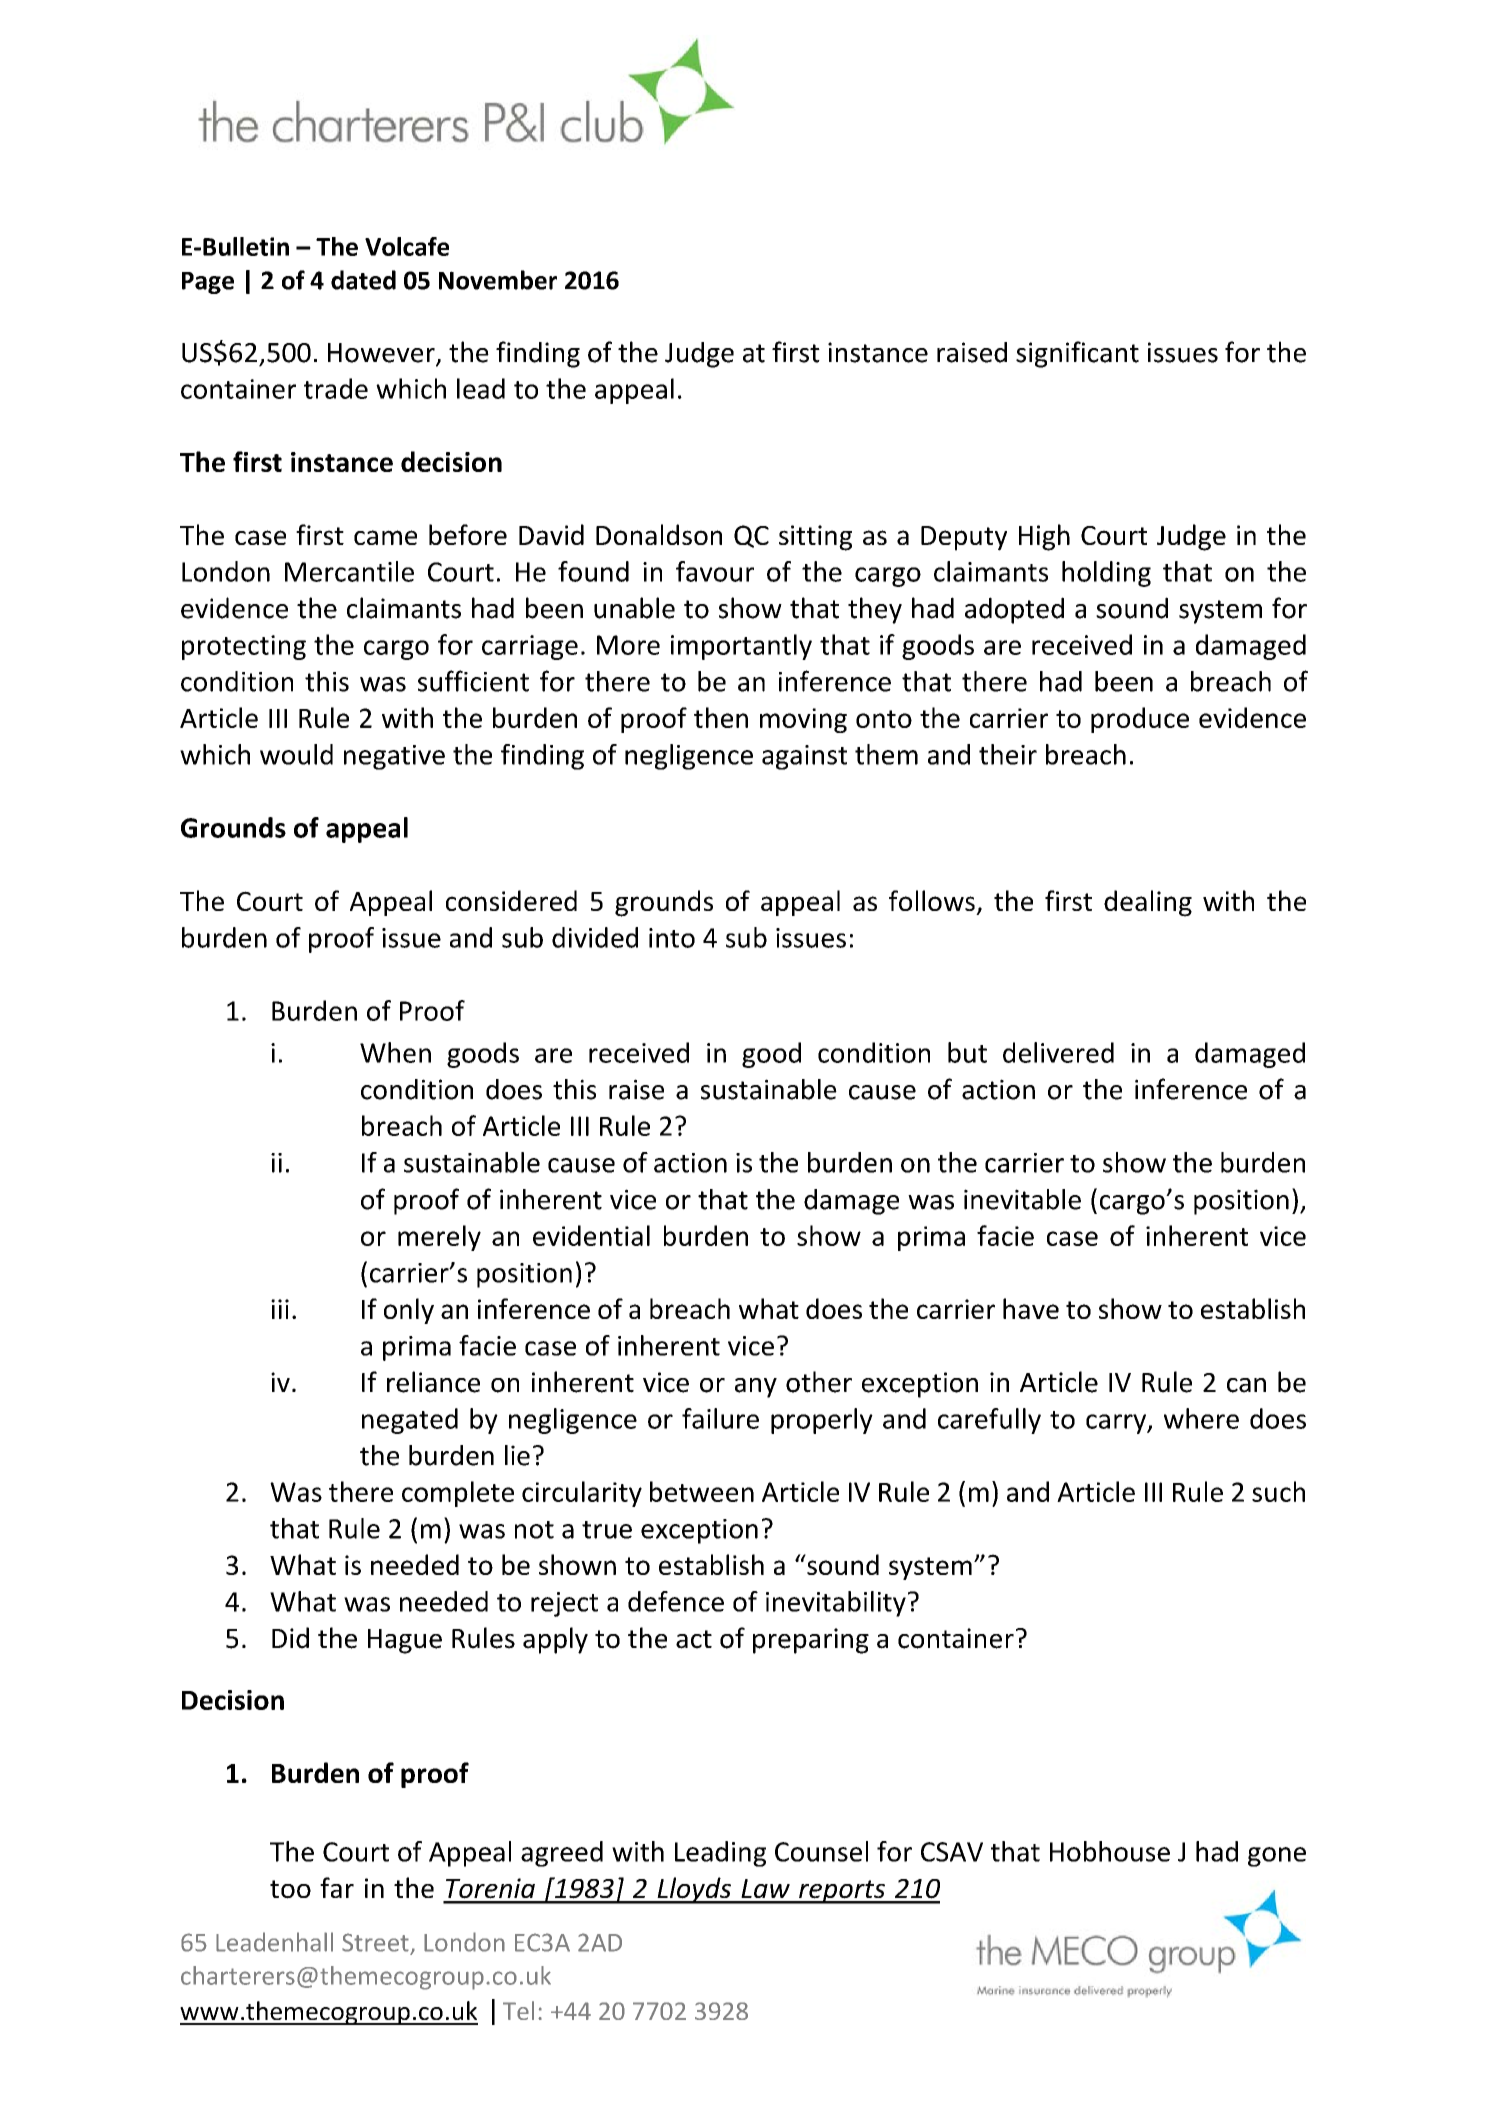 The height and width of the page is (2103, 1487). What do you see at coordinates (382, 354) in the page?
I see `However` at bounding box center [382, 354].
